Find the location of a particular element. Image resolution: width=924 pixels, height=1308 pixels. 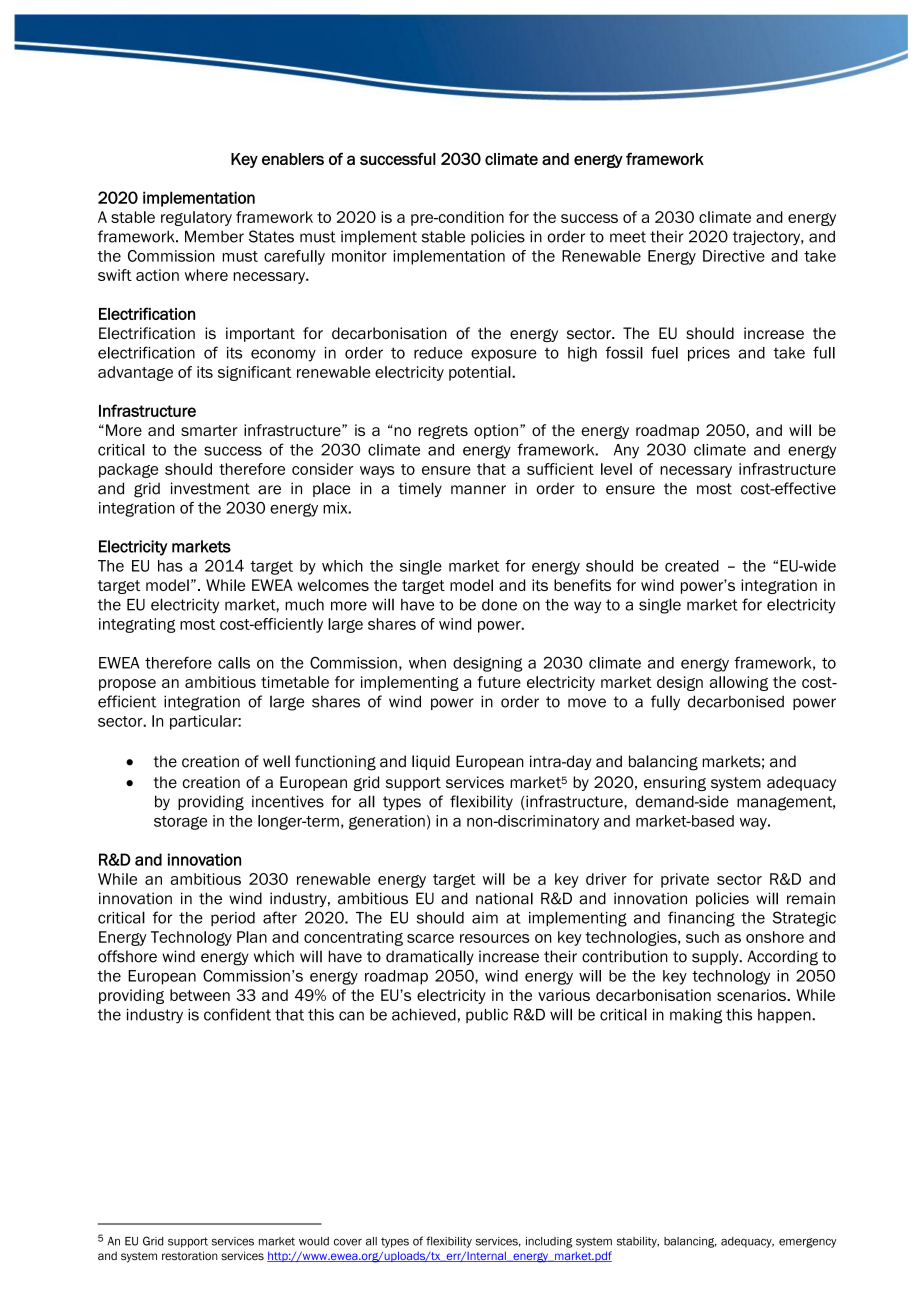

monitor is located at coordinates (359, 256).
